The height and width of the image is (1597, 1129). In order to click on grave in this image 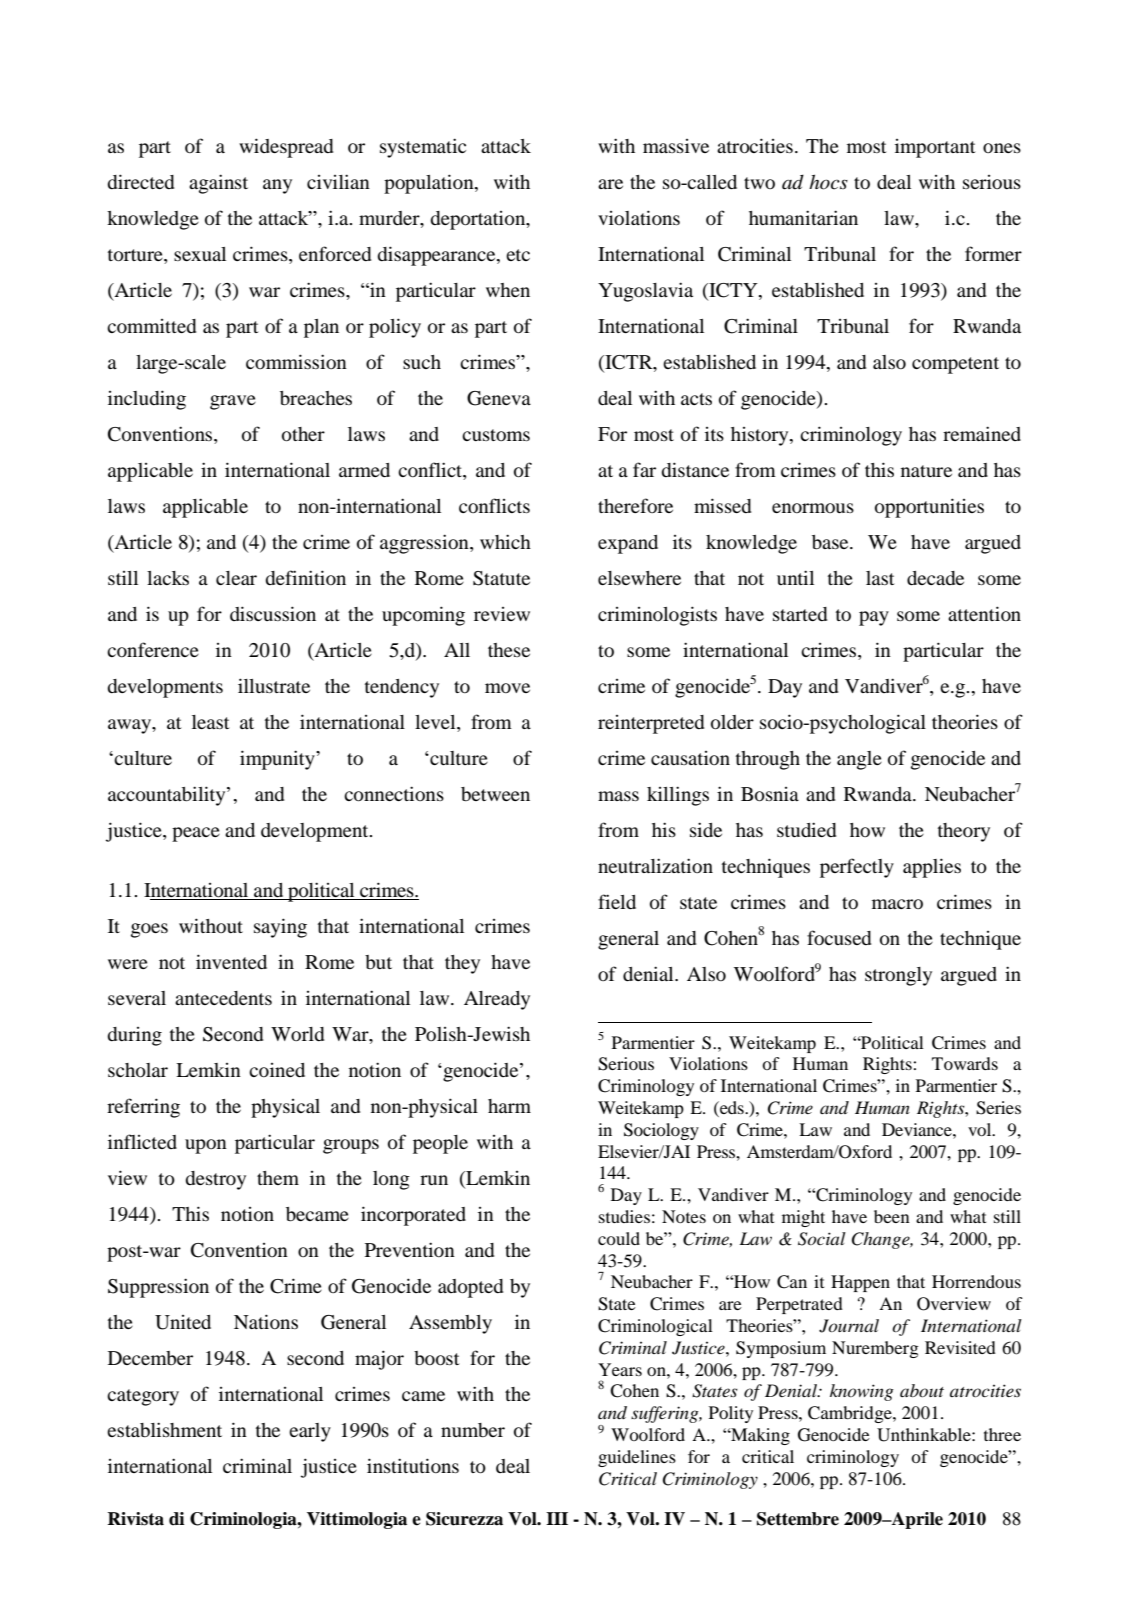, I will do `click(233, 402)`.
